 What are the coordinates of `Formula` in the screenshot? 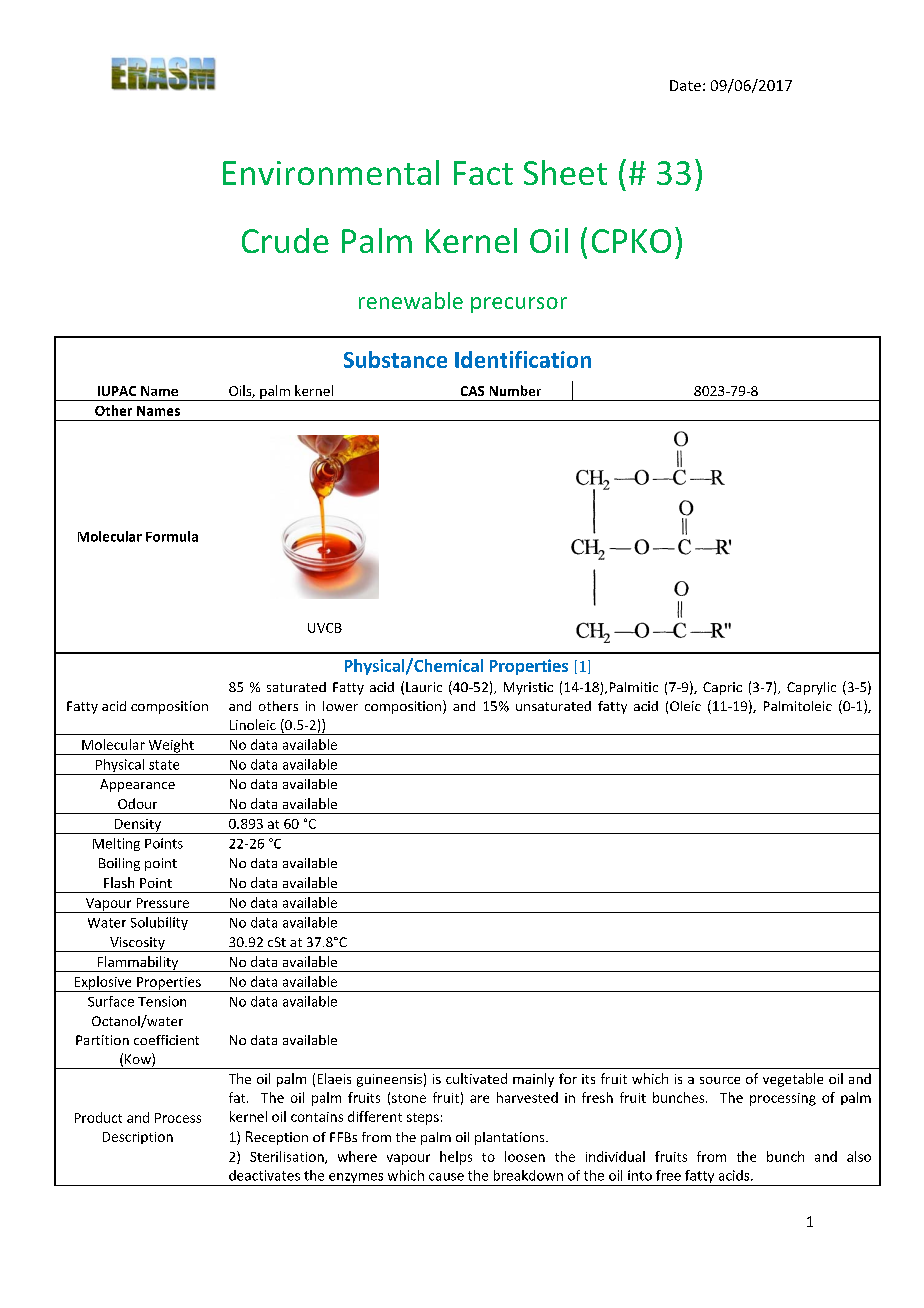 It's located at (172, 536).
